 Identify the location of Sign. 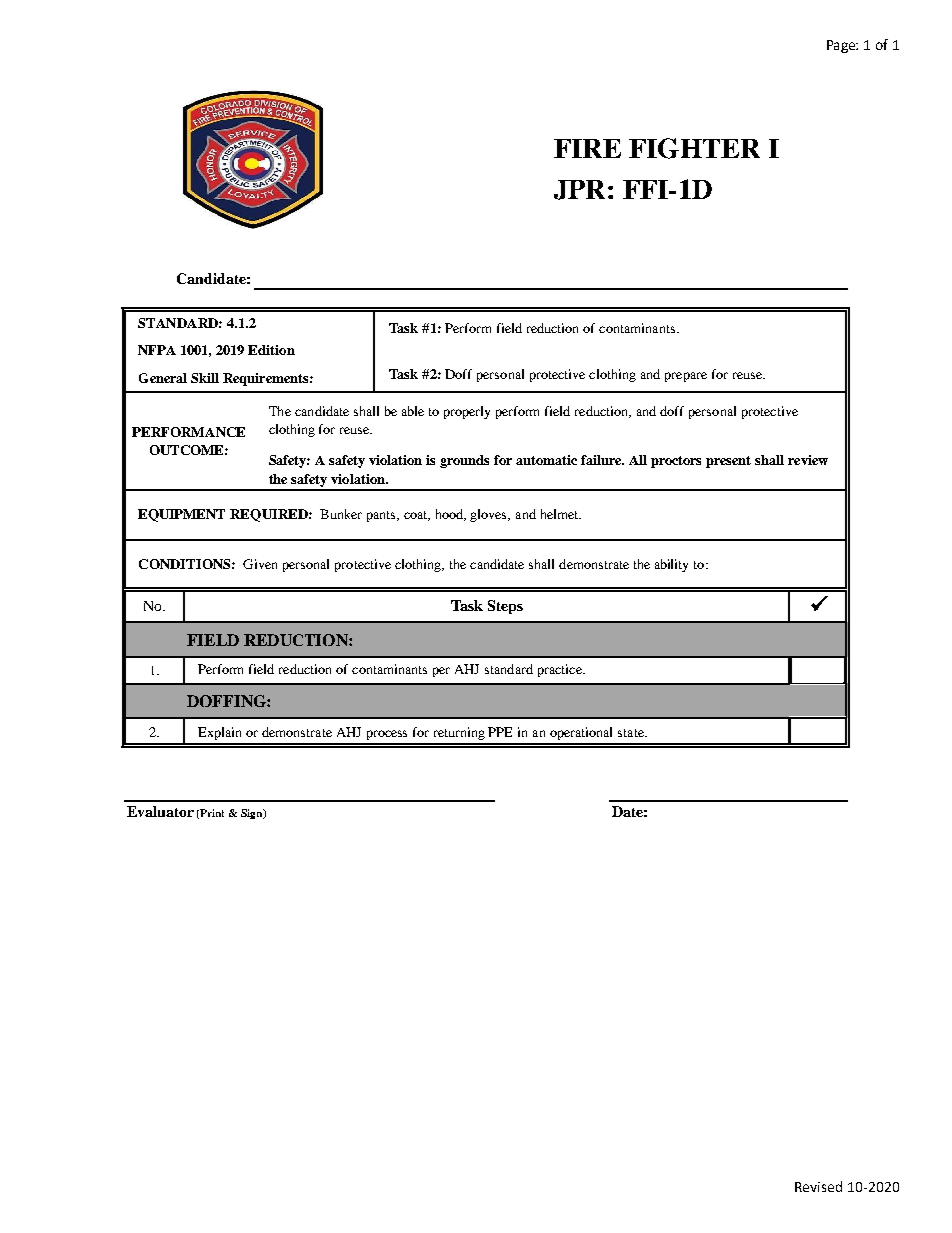
(253, 814).
